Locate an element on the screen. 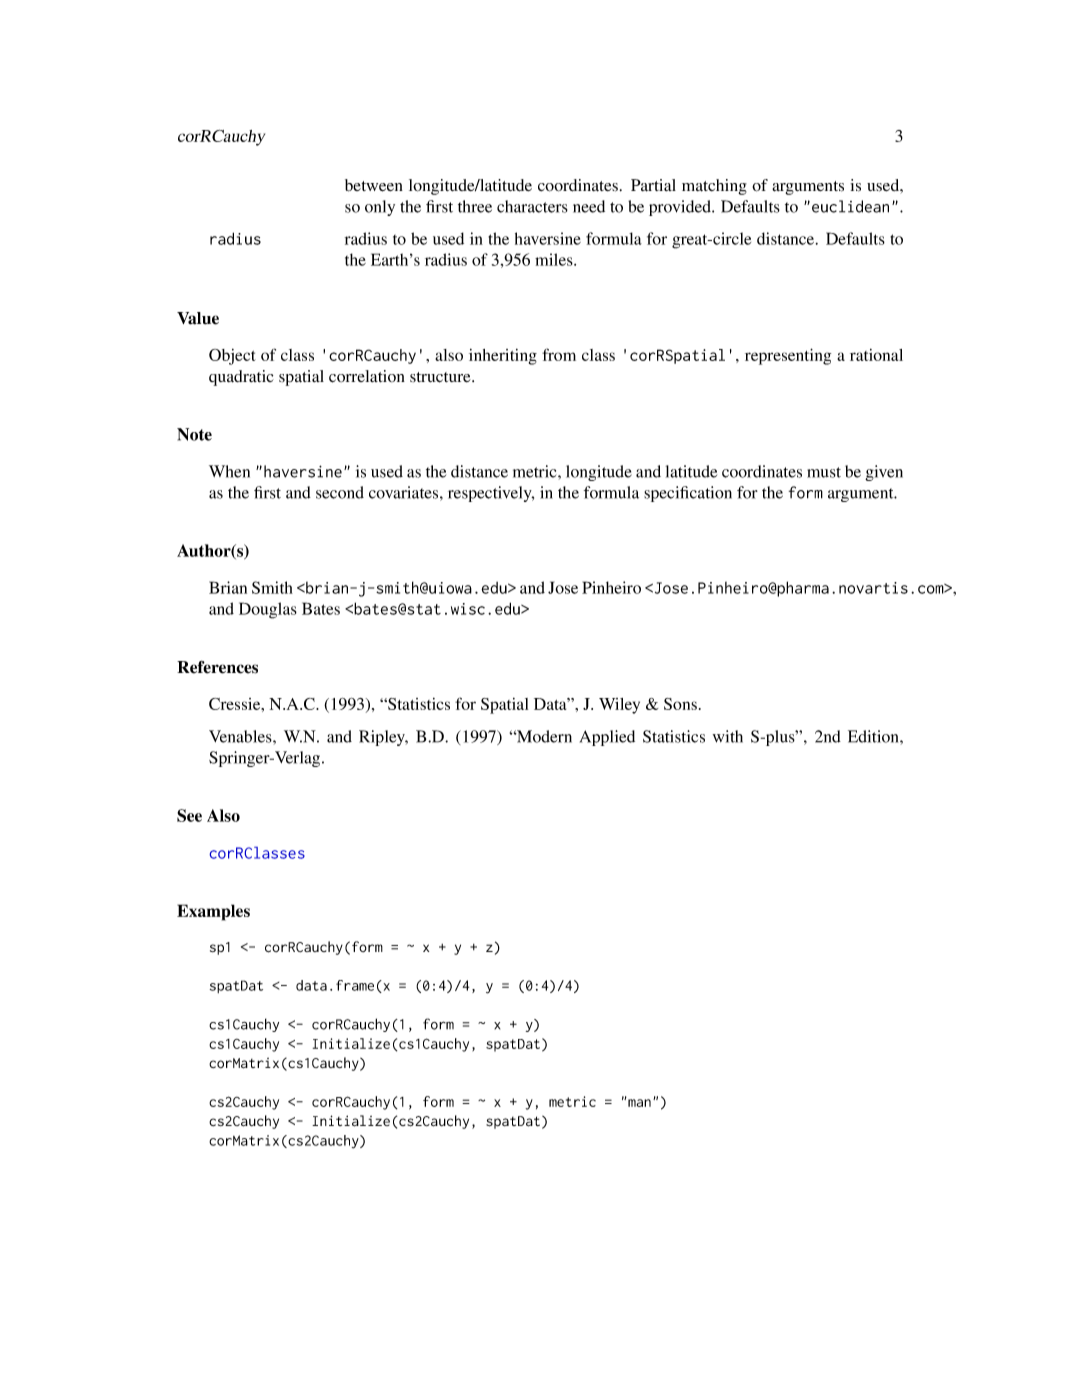  characters is located at coordinates (532, 206).
